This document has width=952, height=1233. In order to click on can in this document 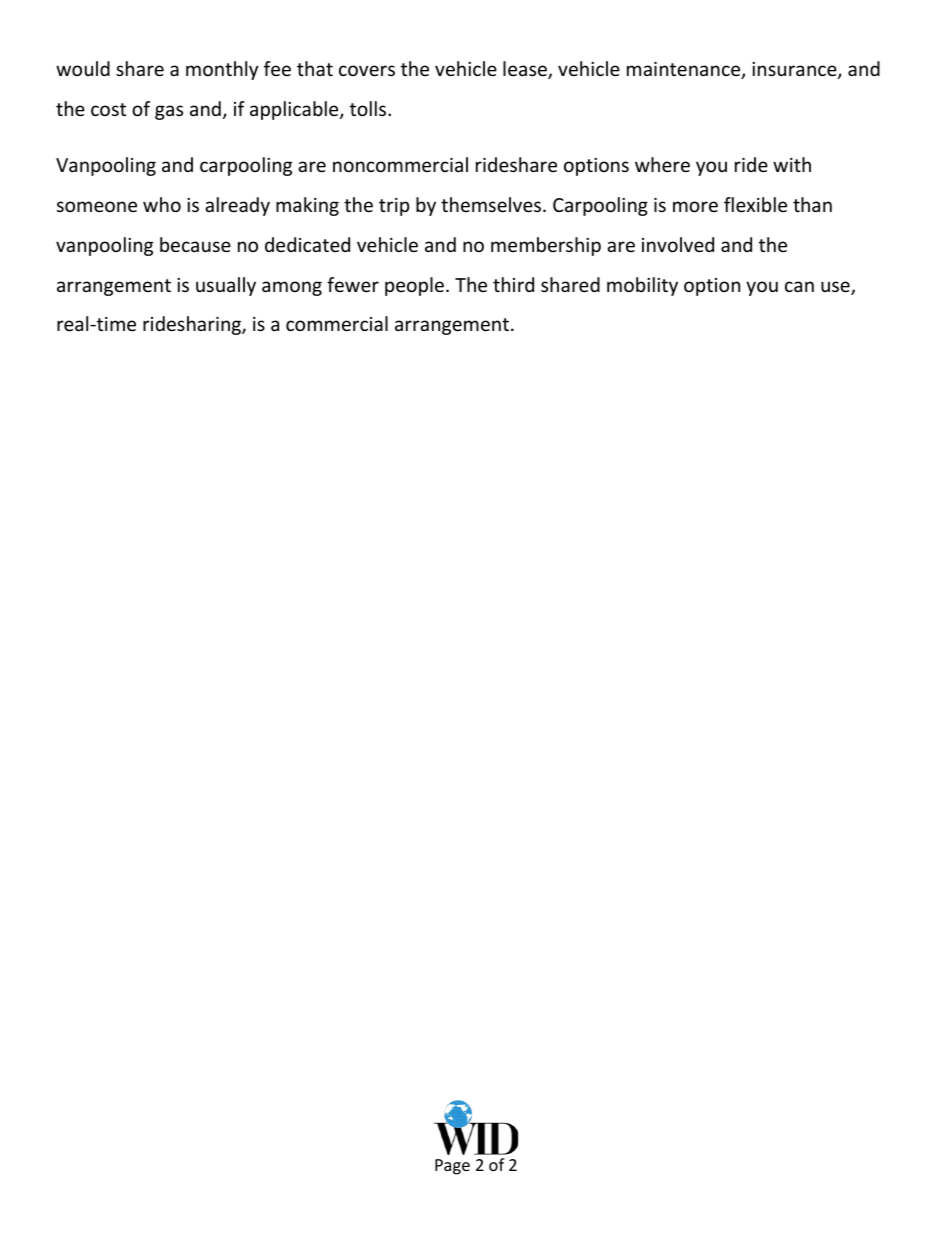, I will do `click(799, 286)`.
